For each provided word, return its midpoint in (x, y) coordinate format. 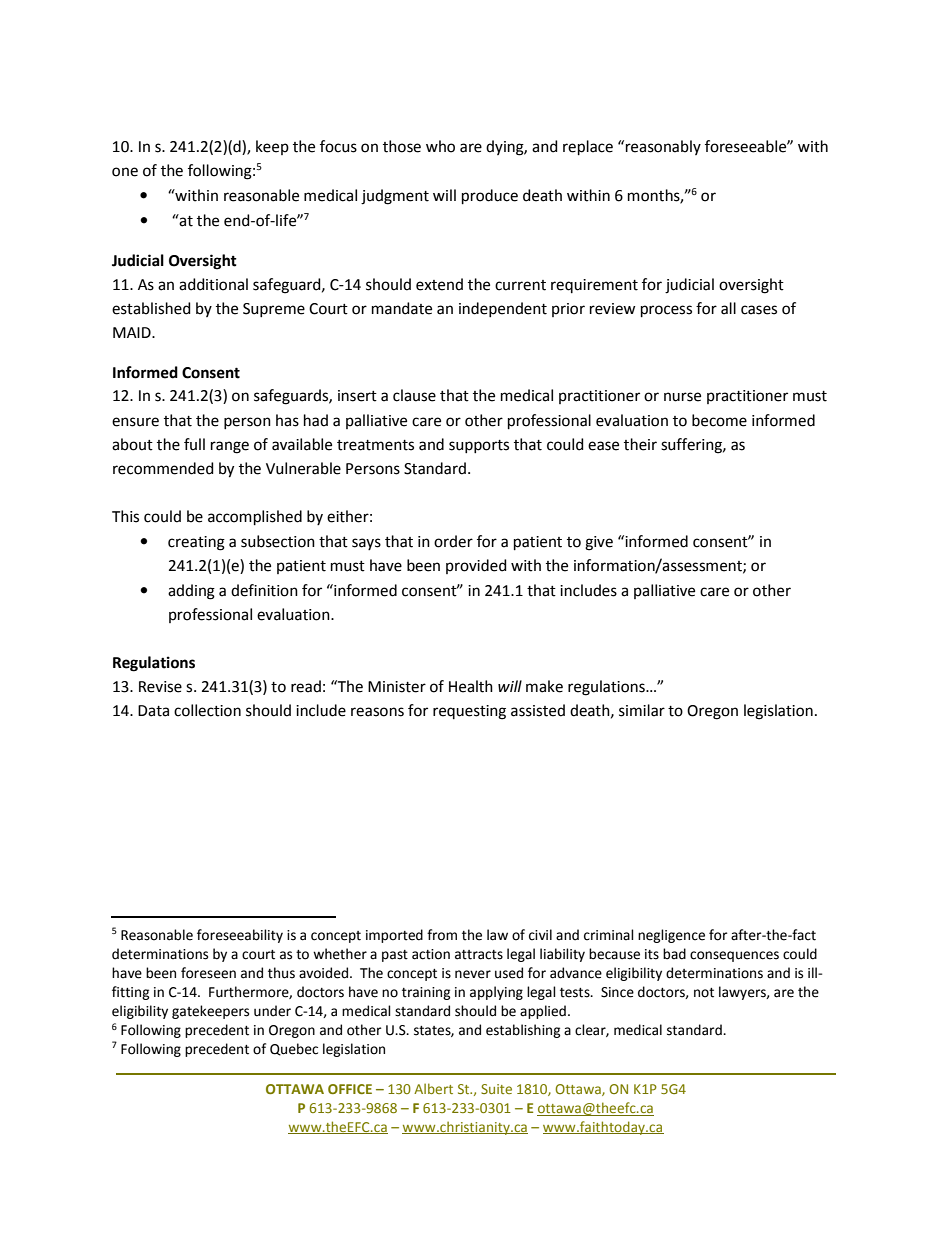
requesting (469, 712)
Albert (433, 1088)
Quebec (294, 1049)
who (440, 146)
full (194, 444)
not (704, 993)
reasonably (663, 147)
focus (338, 146)
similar (642, 710)
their (640, 444)
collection (207, 710)
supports (479, 446)
